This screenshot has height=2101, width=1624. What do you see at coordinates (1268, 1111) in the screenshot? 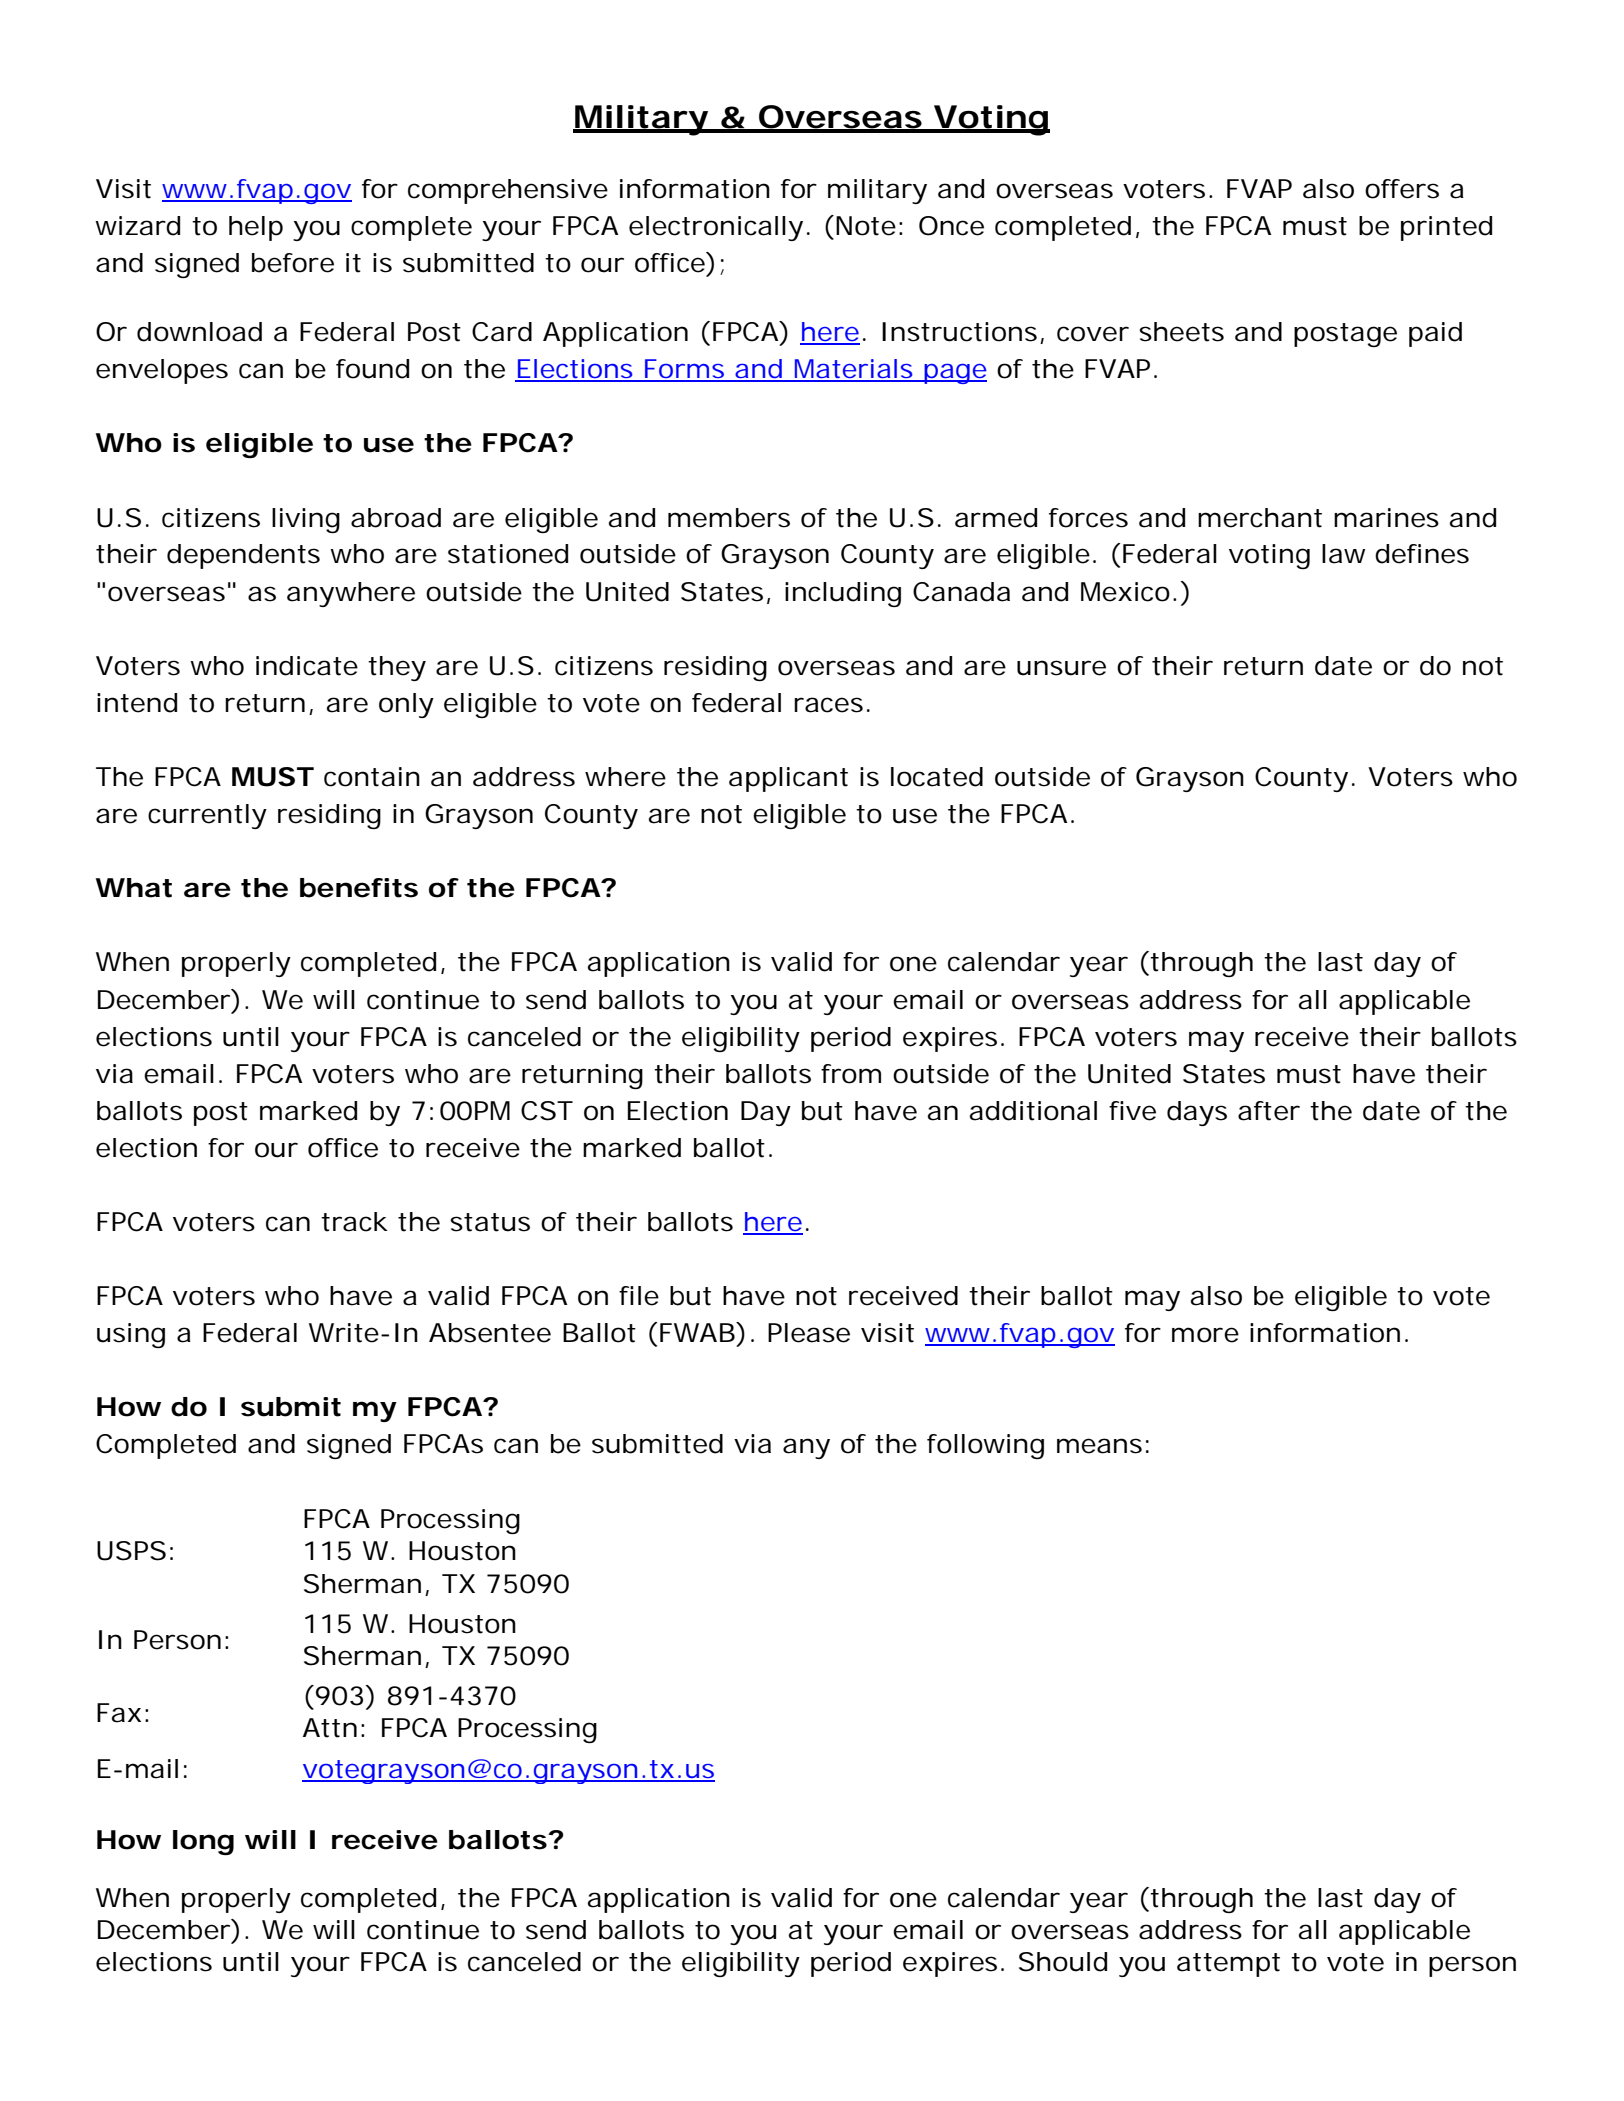
I see `after` at bounding box center [1268, 1111].
